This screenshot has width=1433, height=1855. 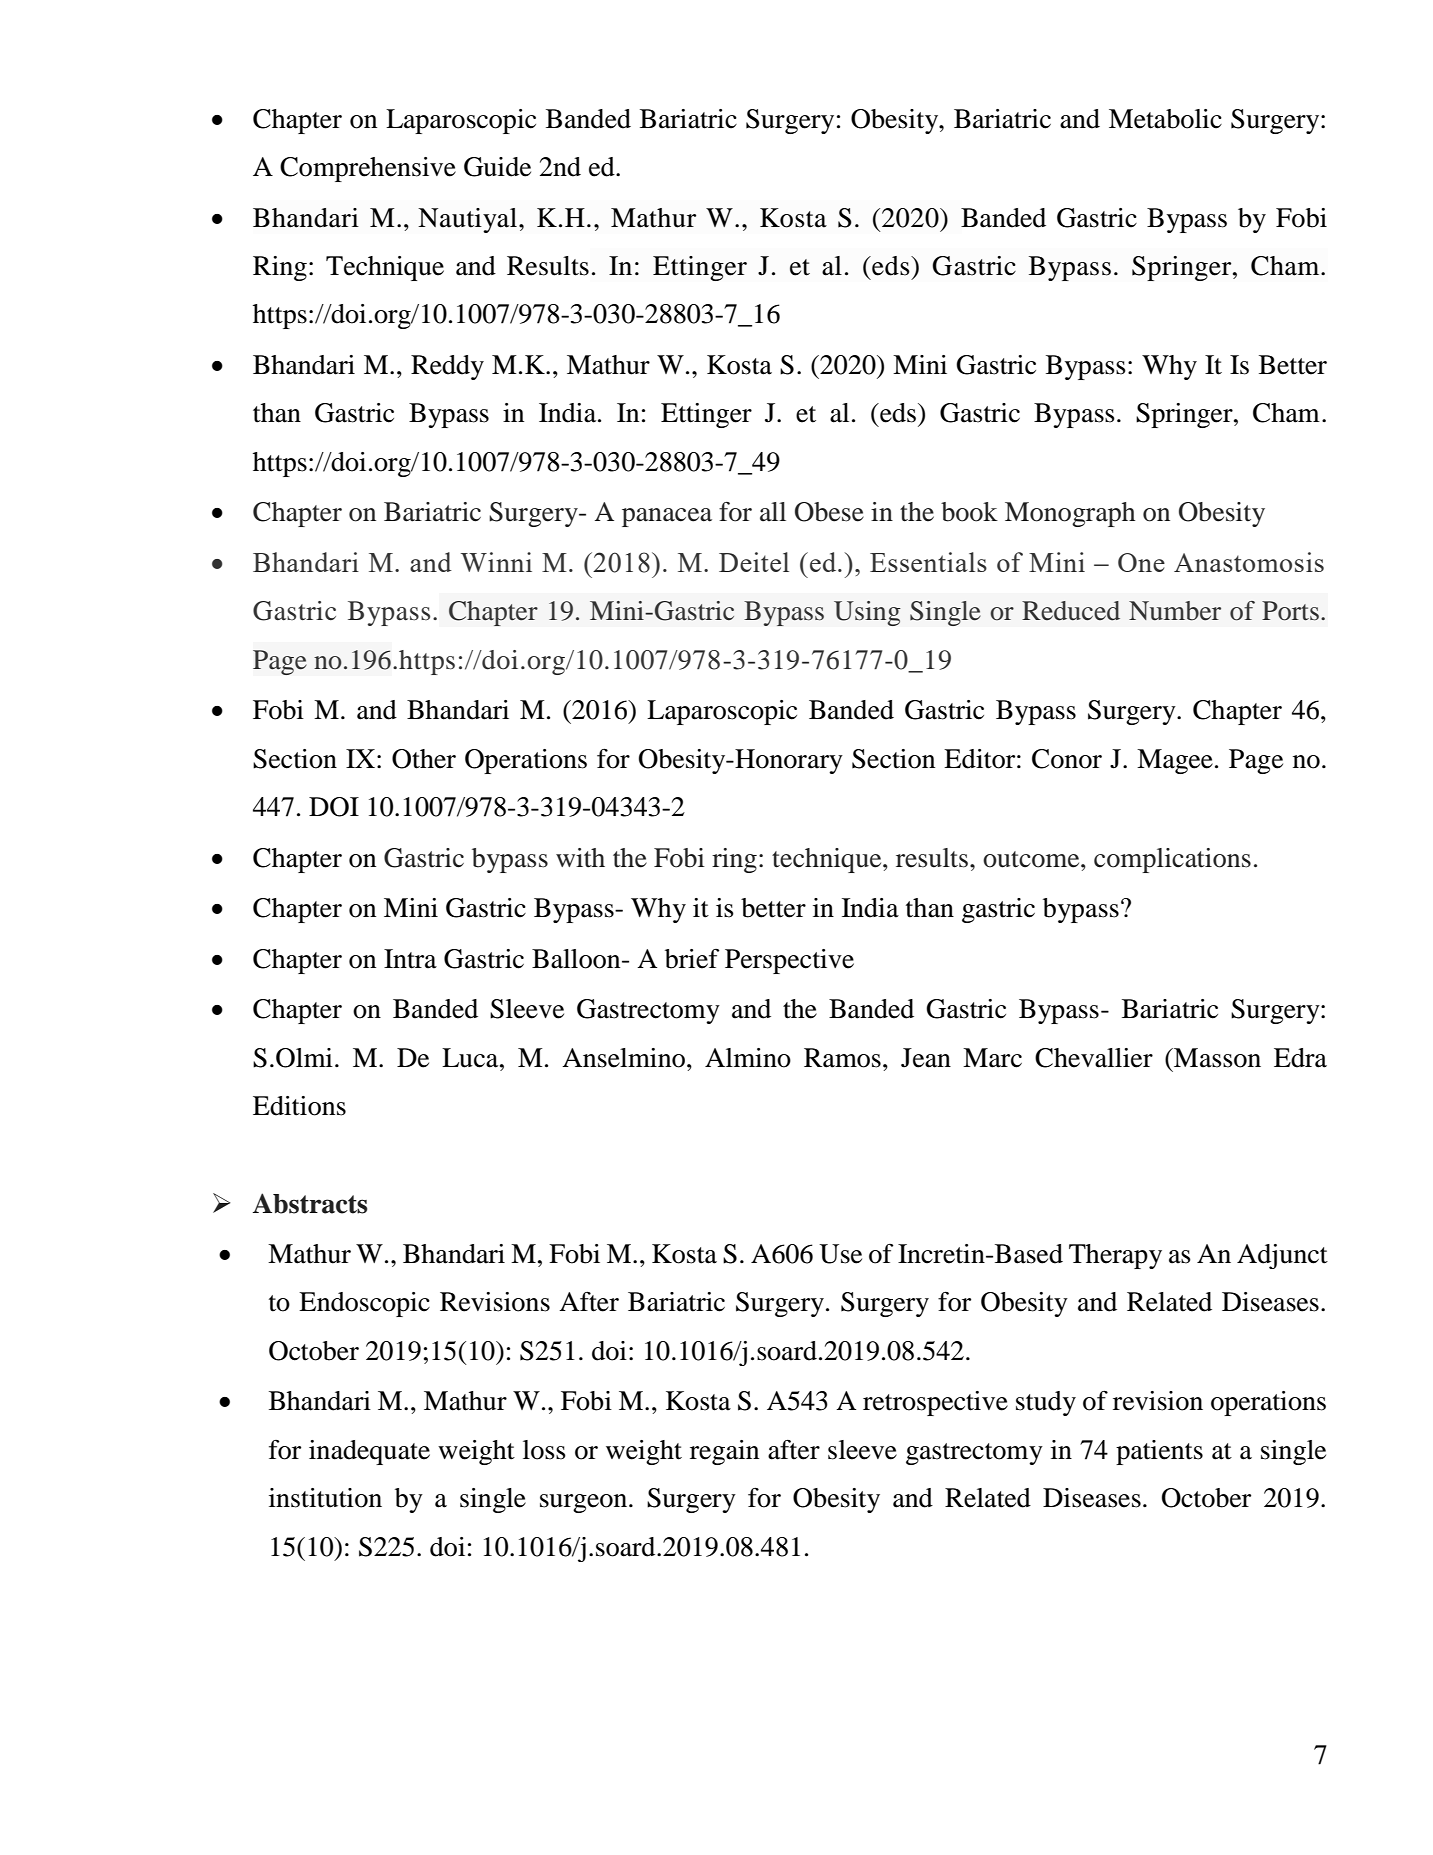 I want to click on Comprehensive, so click(x=368, y=169).
